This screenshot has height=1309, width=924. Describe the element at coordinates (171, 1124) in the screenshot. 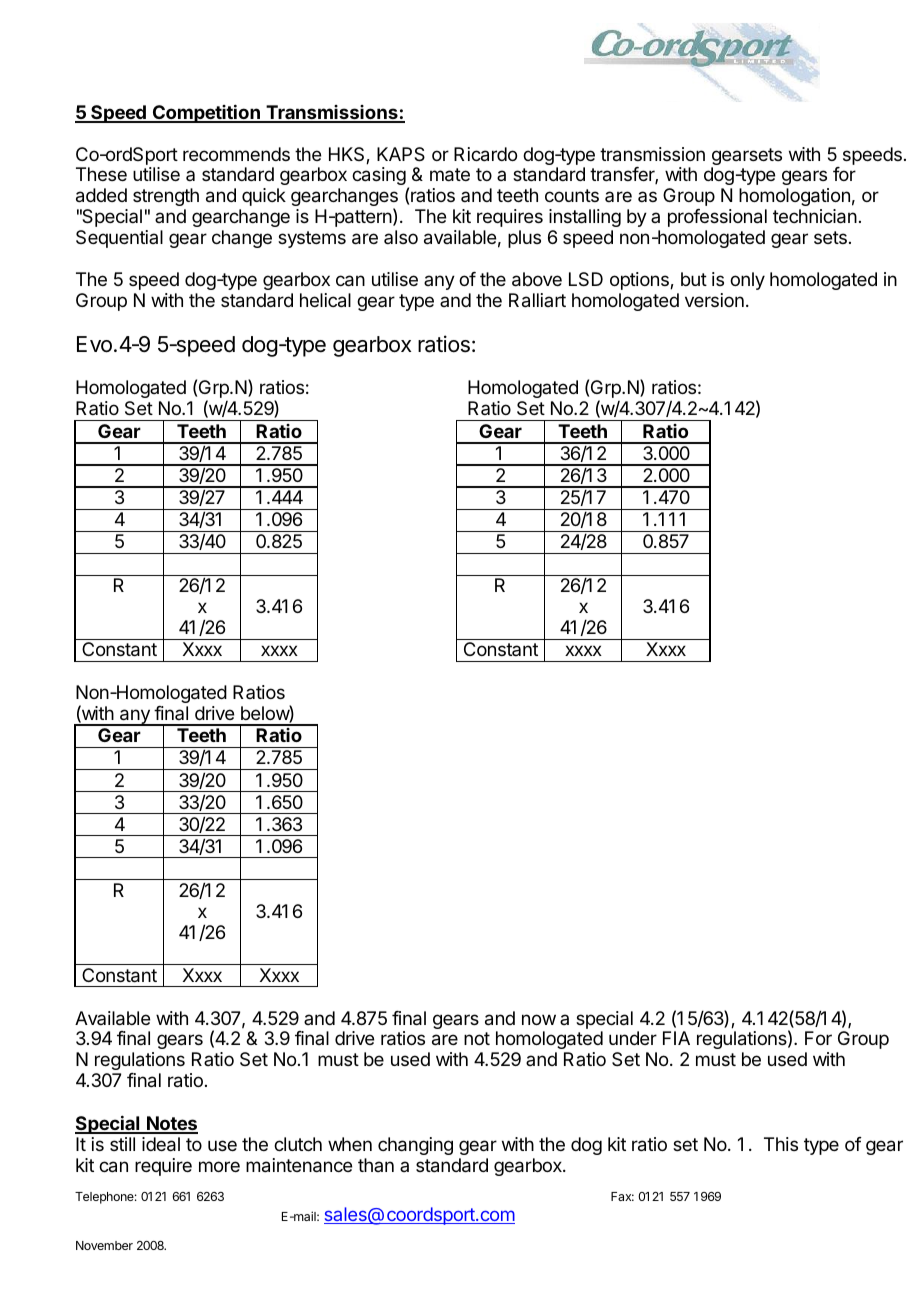

I see `Notes` at that location.
